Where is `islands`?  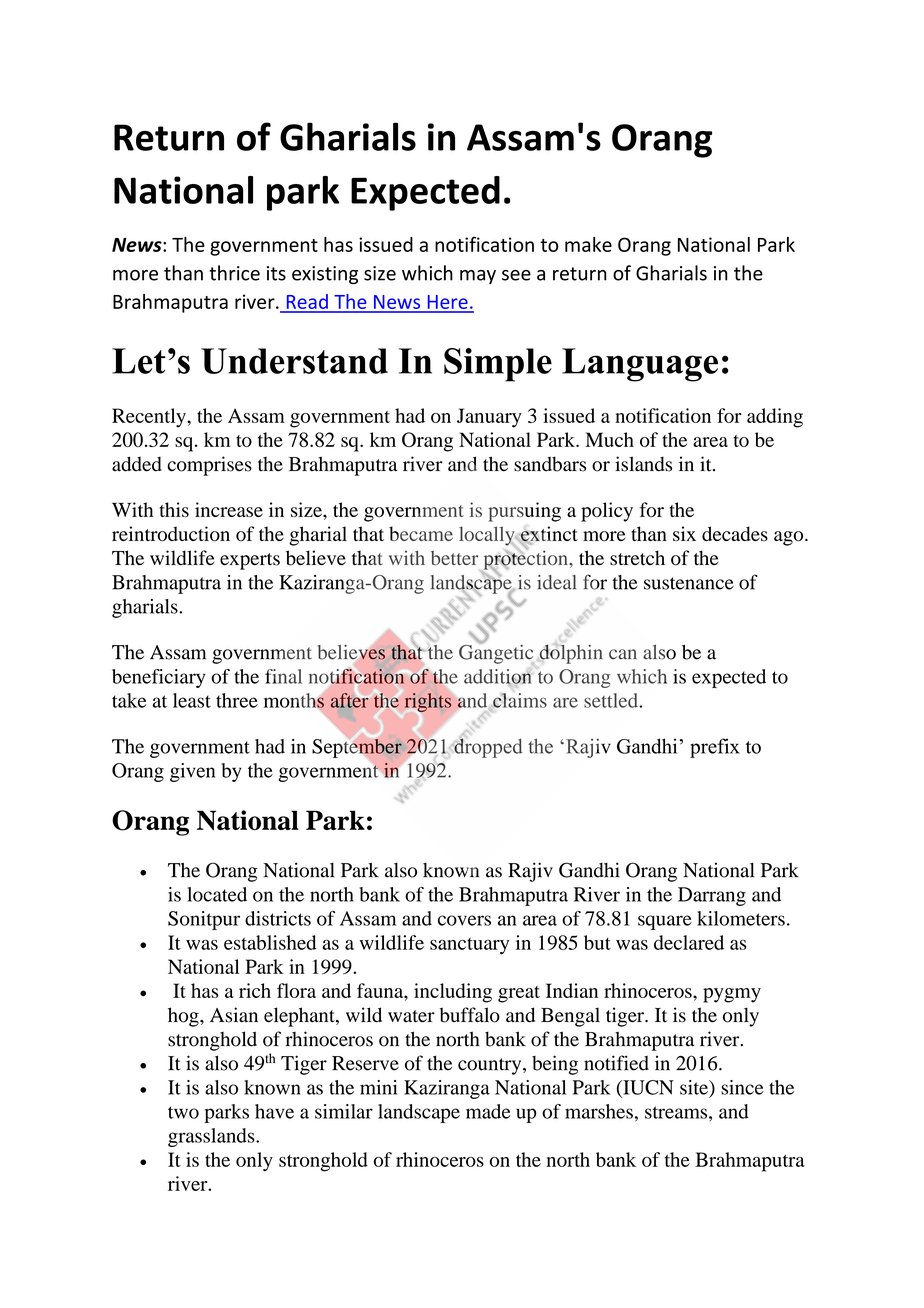
islands is located at coordinates (643, 464).
